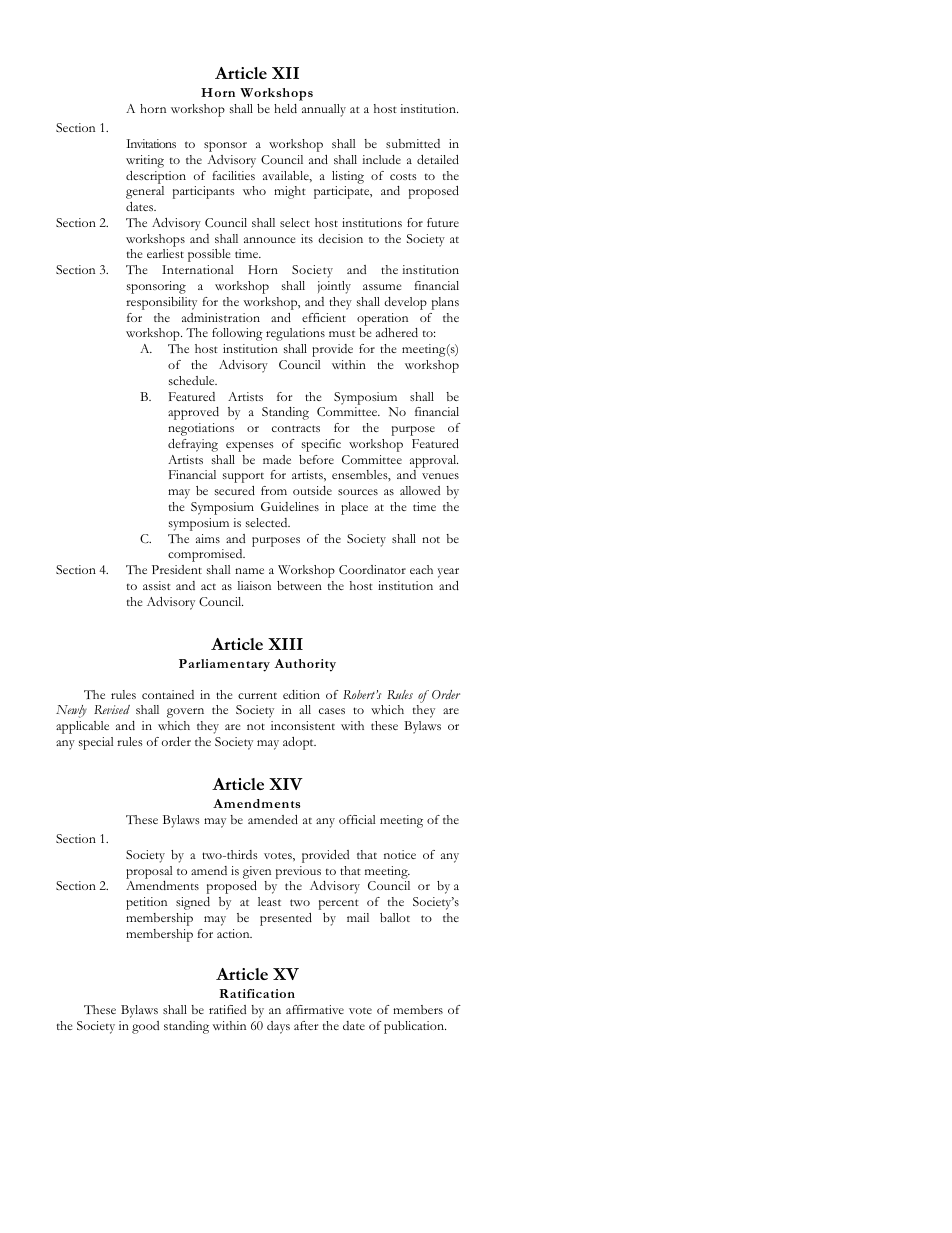  I want to click on good, so click(145, 1027).
